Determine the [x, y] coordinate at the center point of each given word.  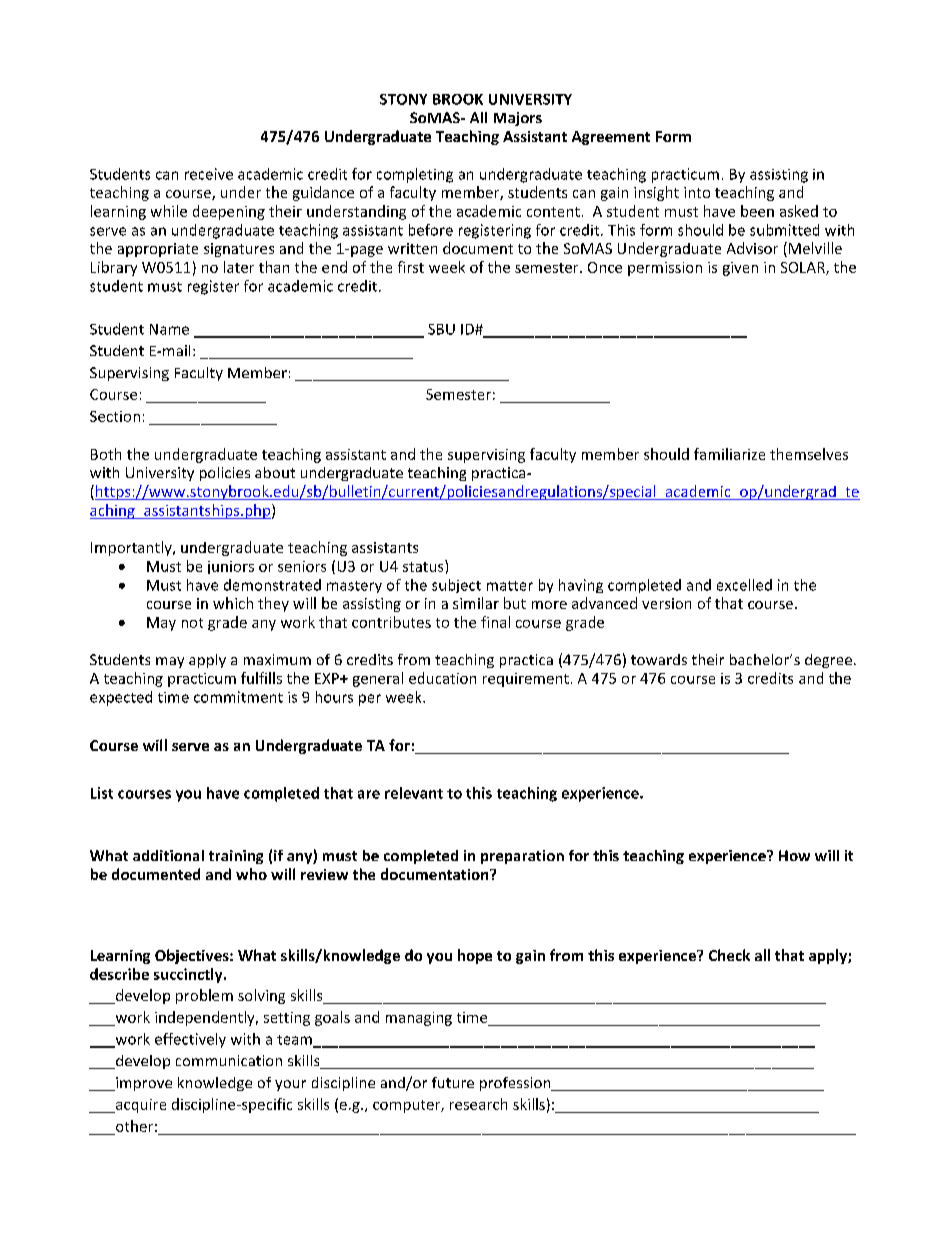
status [424, 566]
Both [106, 454]
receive [209, 174]
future [453, 1082]
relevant [414, 793]
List [102, 793]
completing [415, 175]
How [794, 855]
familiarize [729, 454]
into [697, 192]
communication [229, 1060]
